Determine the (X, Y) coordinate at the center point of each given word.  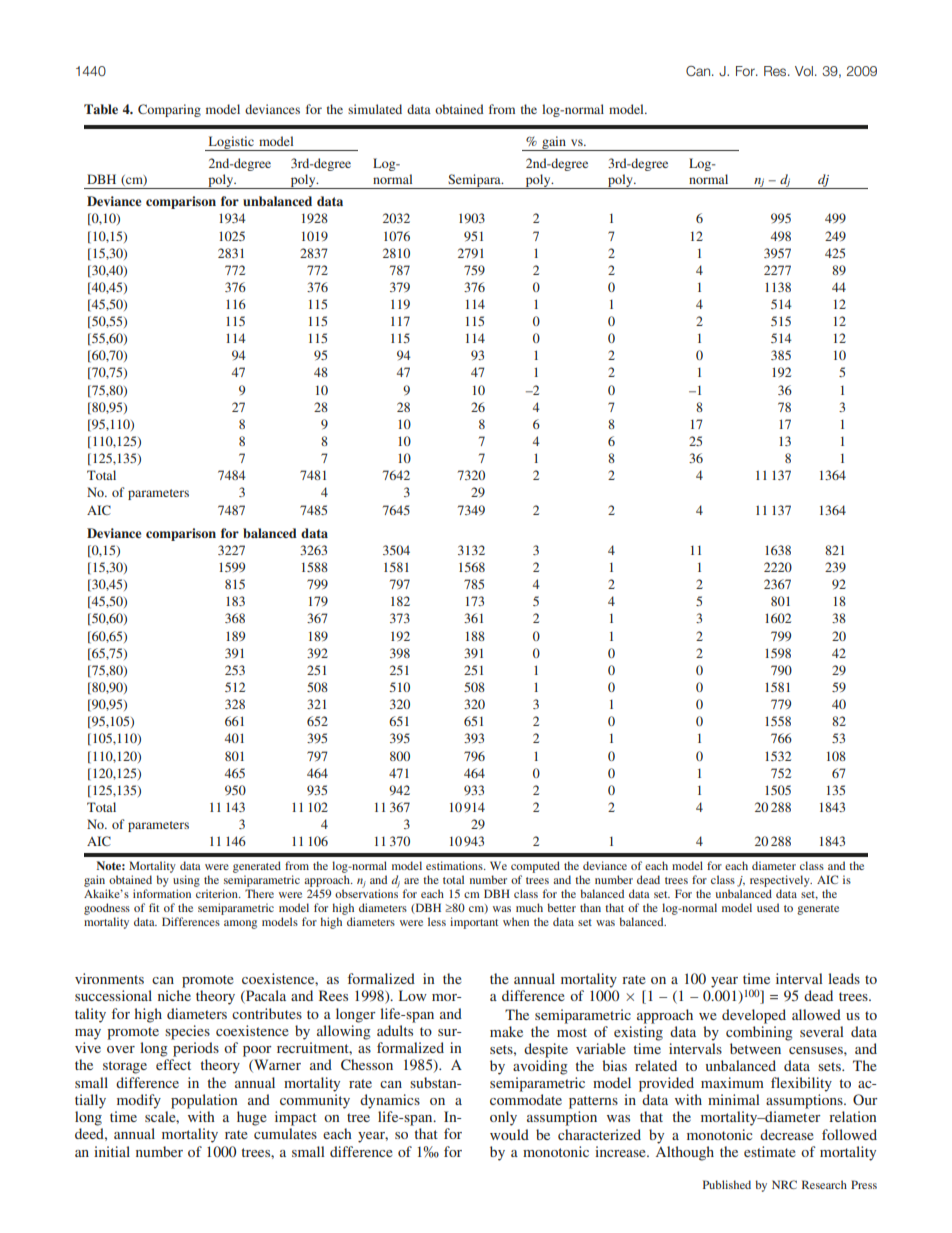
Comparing (169, 110)
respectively (781, 881)
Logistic (231, 143)
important (474, 923)
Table (101, 109)
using (186, 881)
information (162, 893)
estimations (455, 865)
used (768, 907)
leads (844, 978)
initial (112, 1151)
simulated (375, 109)
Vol (804, 71)
